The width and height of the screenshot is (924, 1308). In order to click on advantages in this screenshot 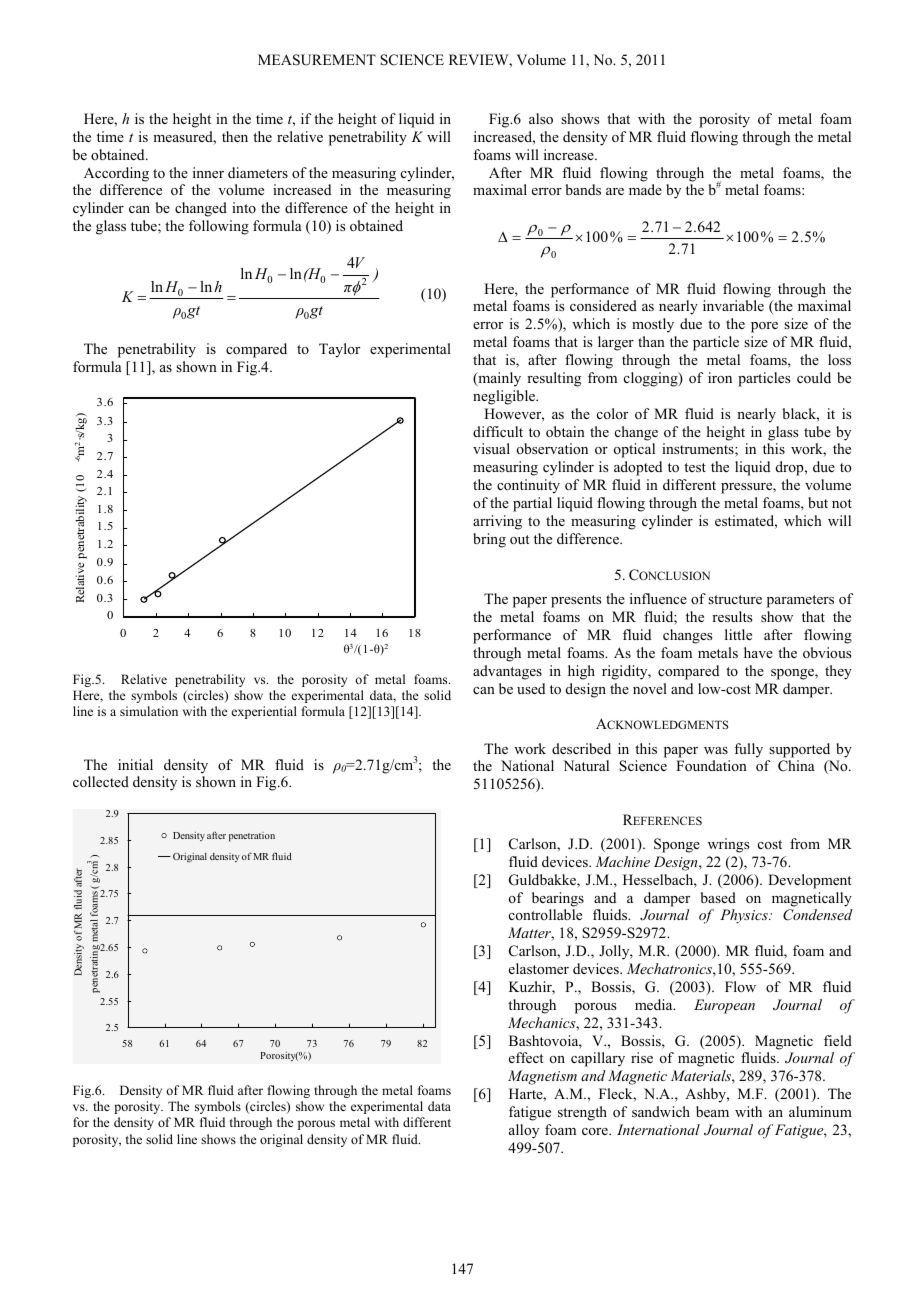, I will do `click(507, 672)`.
